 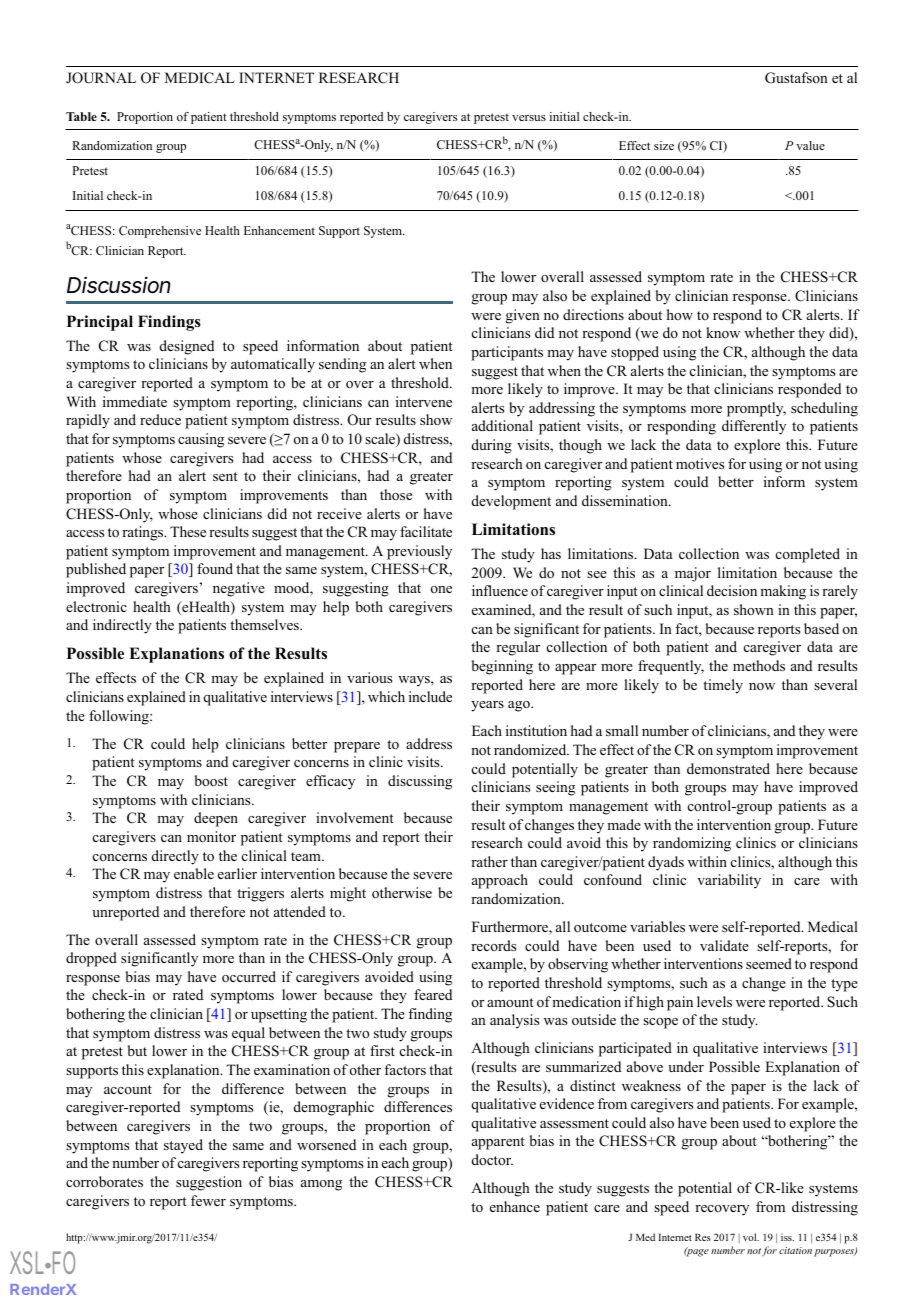 What do you see at coordinates (135, 401) in the document?
I see `immediate` at bounding box center [135, 401].
